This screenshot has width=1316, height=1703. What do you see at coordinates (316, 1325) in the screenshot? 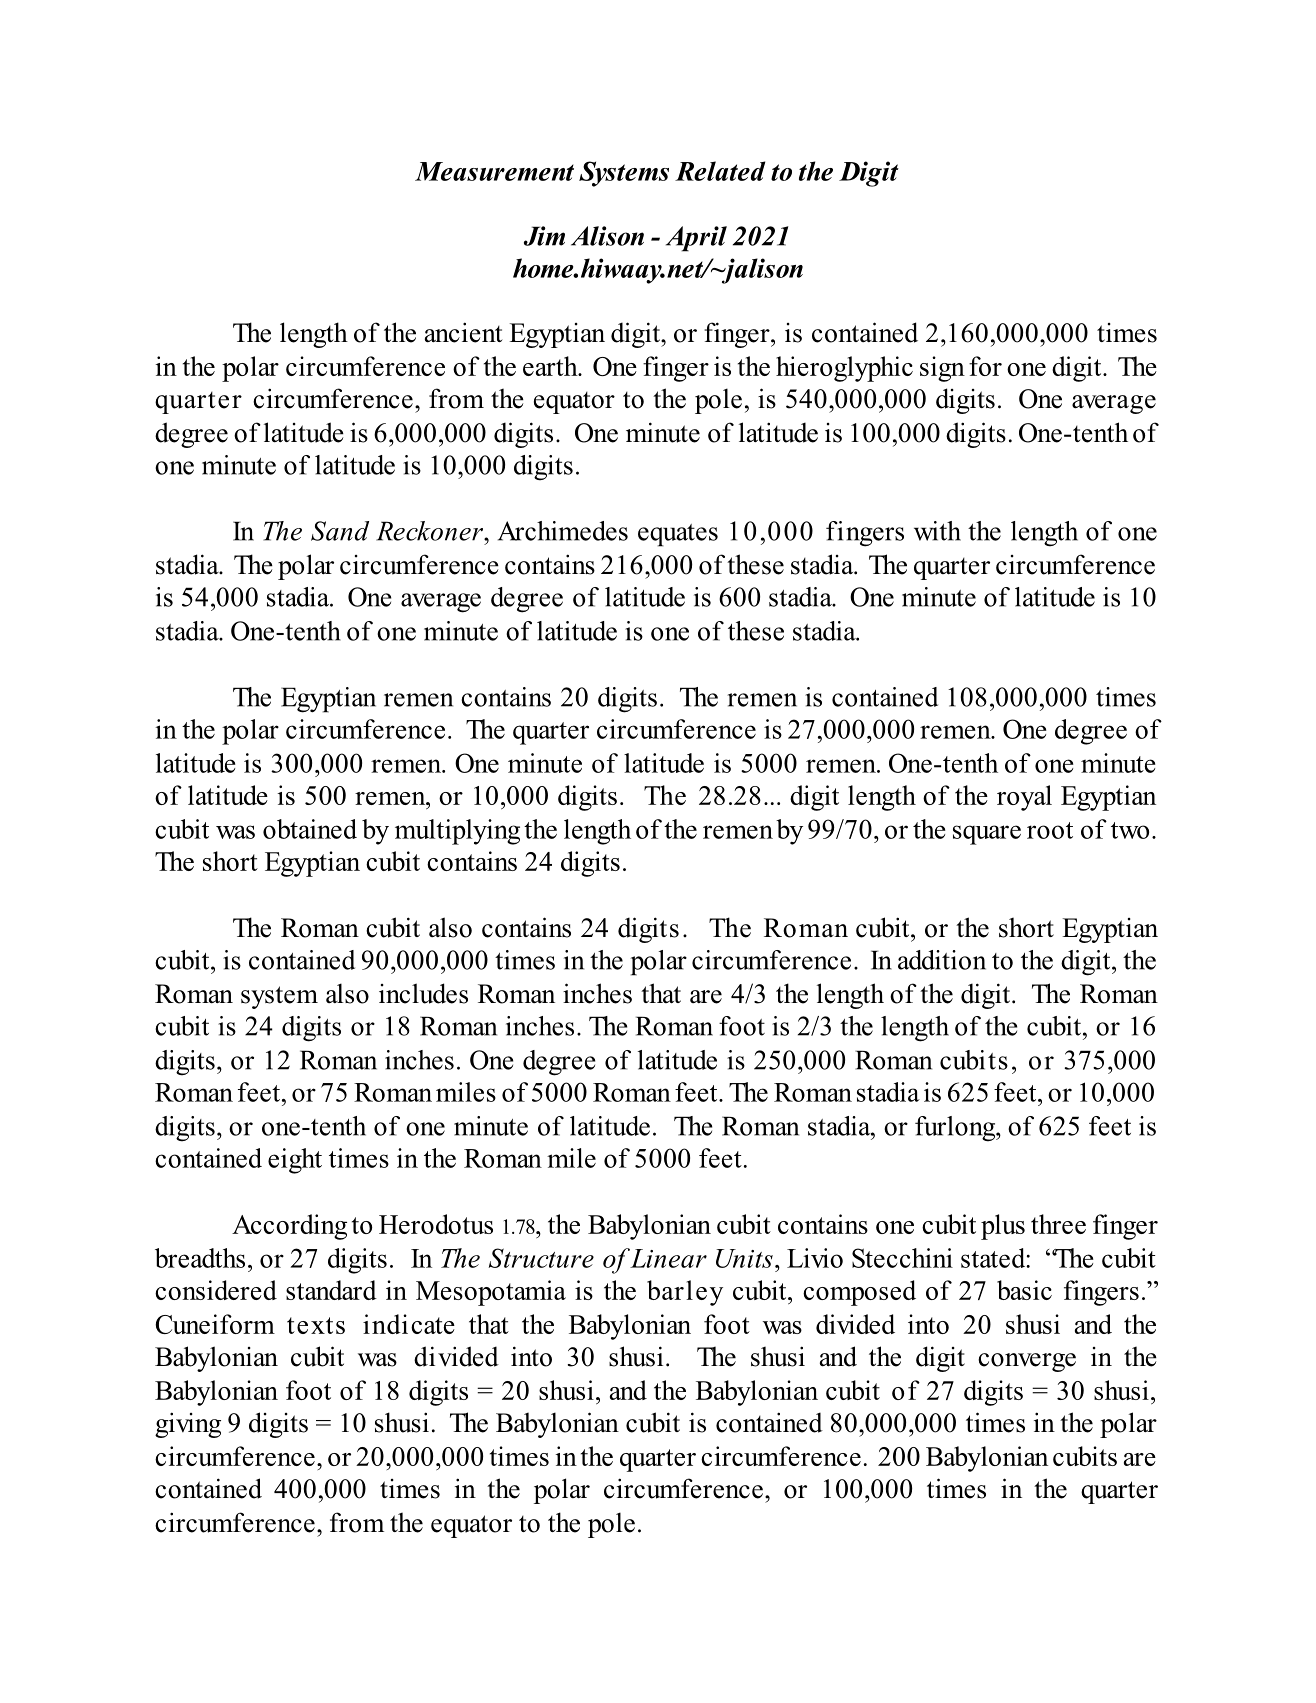
I see `texts` at bounding box center [316, 1325].
